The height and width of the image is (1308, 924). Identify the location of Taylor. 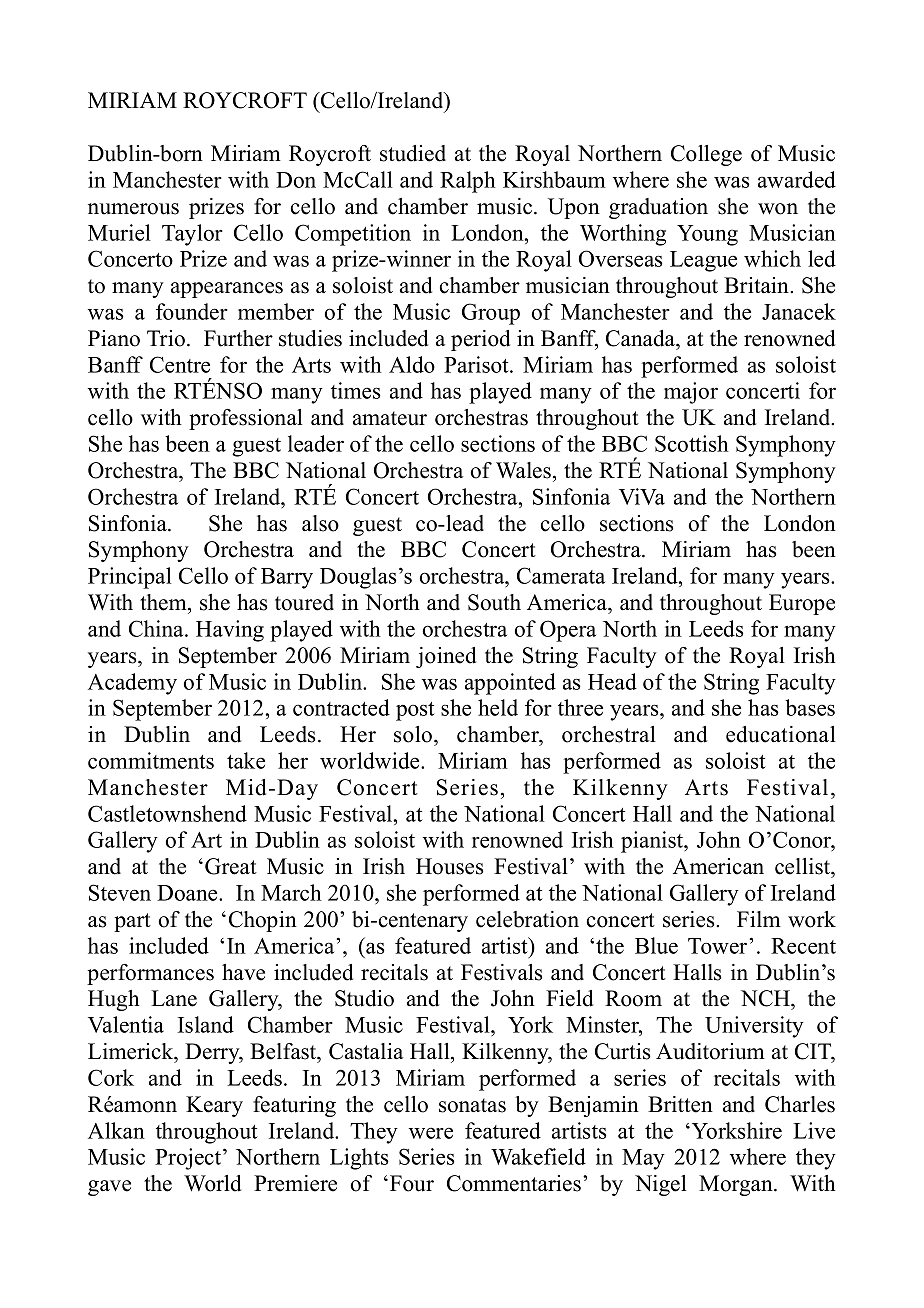
(192, 235).
